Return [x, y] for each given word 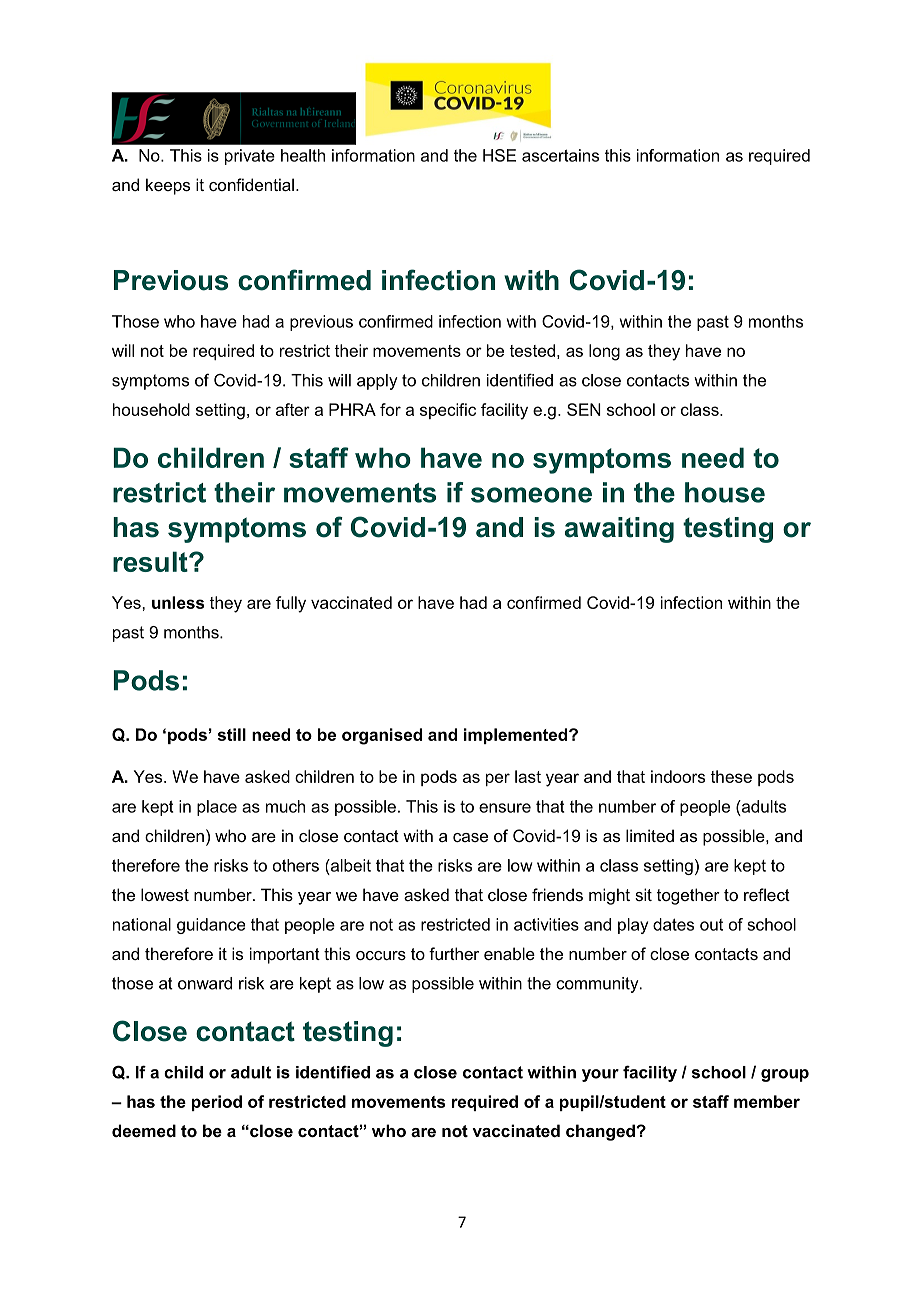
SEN [584, 409]
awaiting [619, 530]
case [470, 837]
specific [448, 411]
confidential [251, 184]
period [217, 1103]
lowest [165, 894]
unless [178, 602]
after [293, 409]
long [604, 352]
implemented [517, 736]
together [688, 896]
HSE [499, 155]
